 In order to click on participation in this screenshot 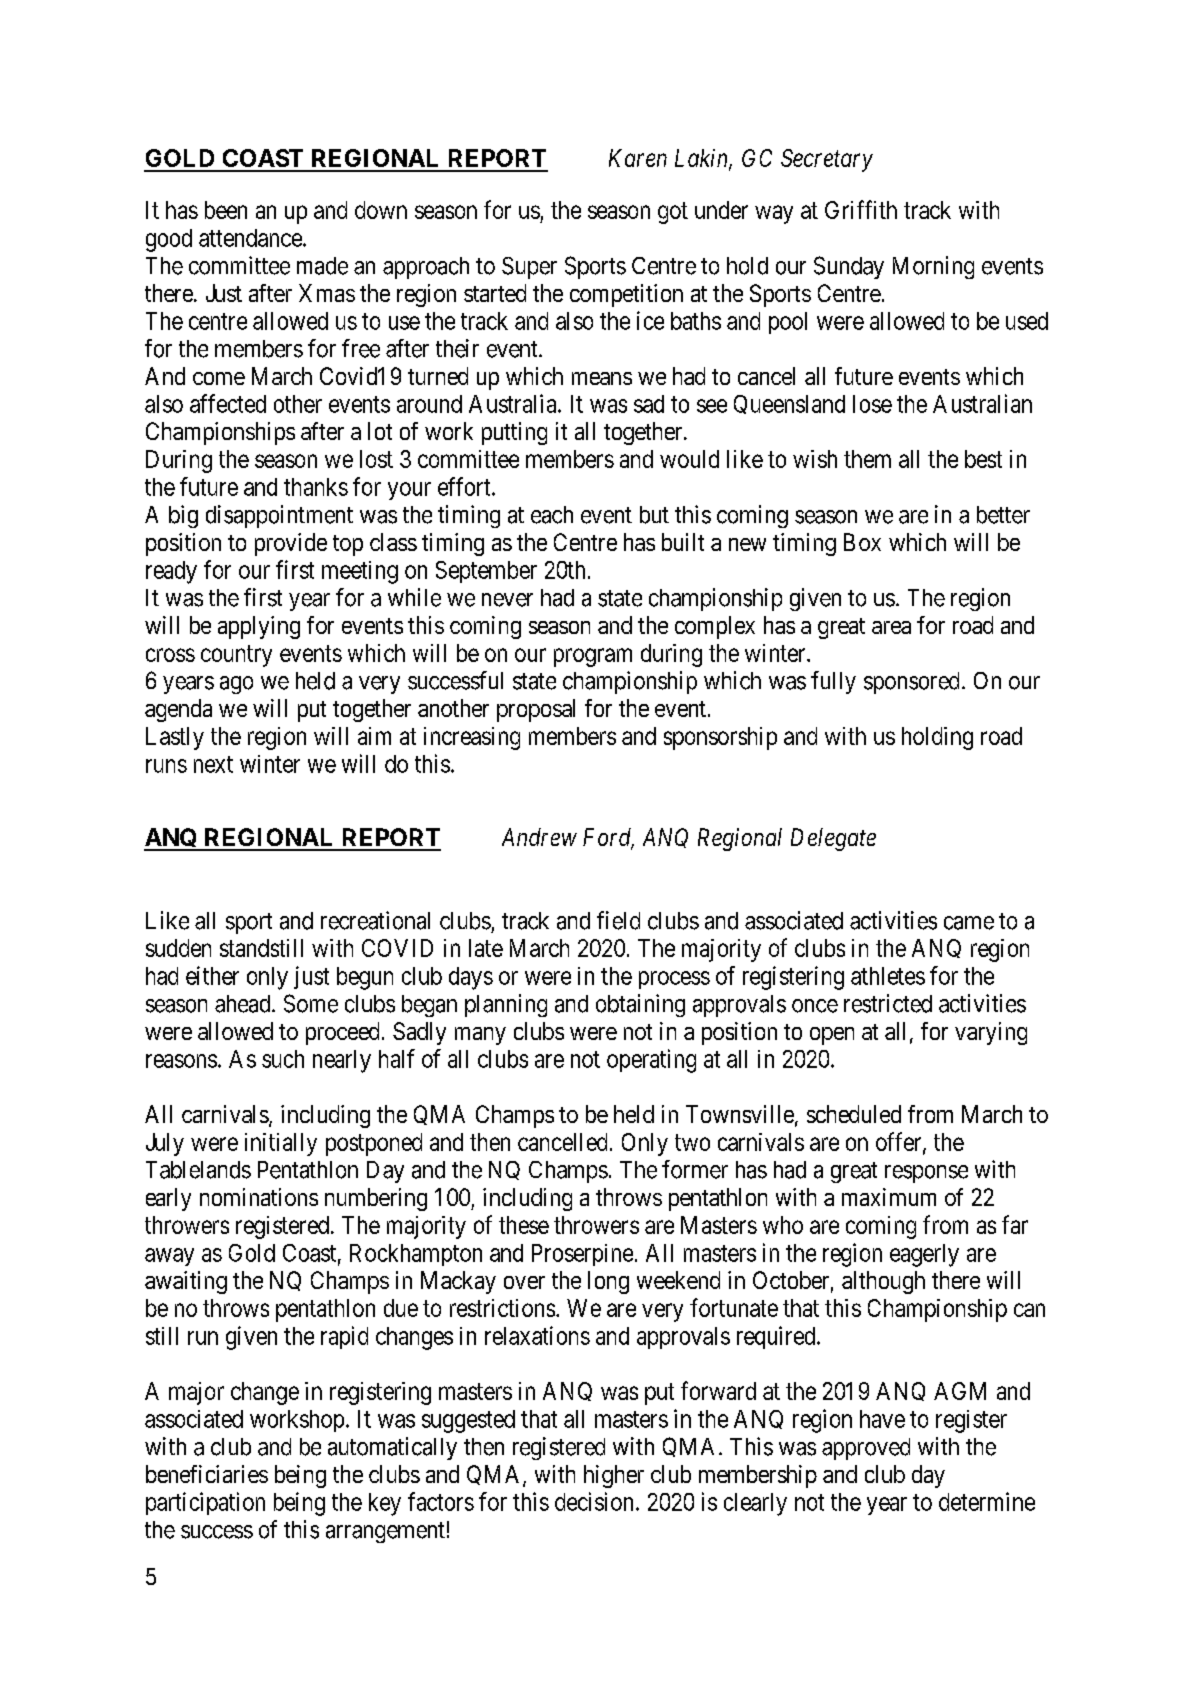, I will do `click(205, 1503)`.
